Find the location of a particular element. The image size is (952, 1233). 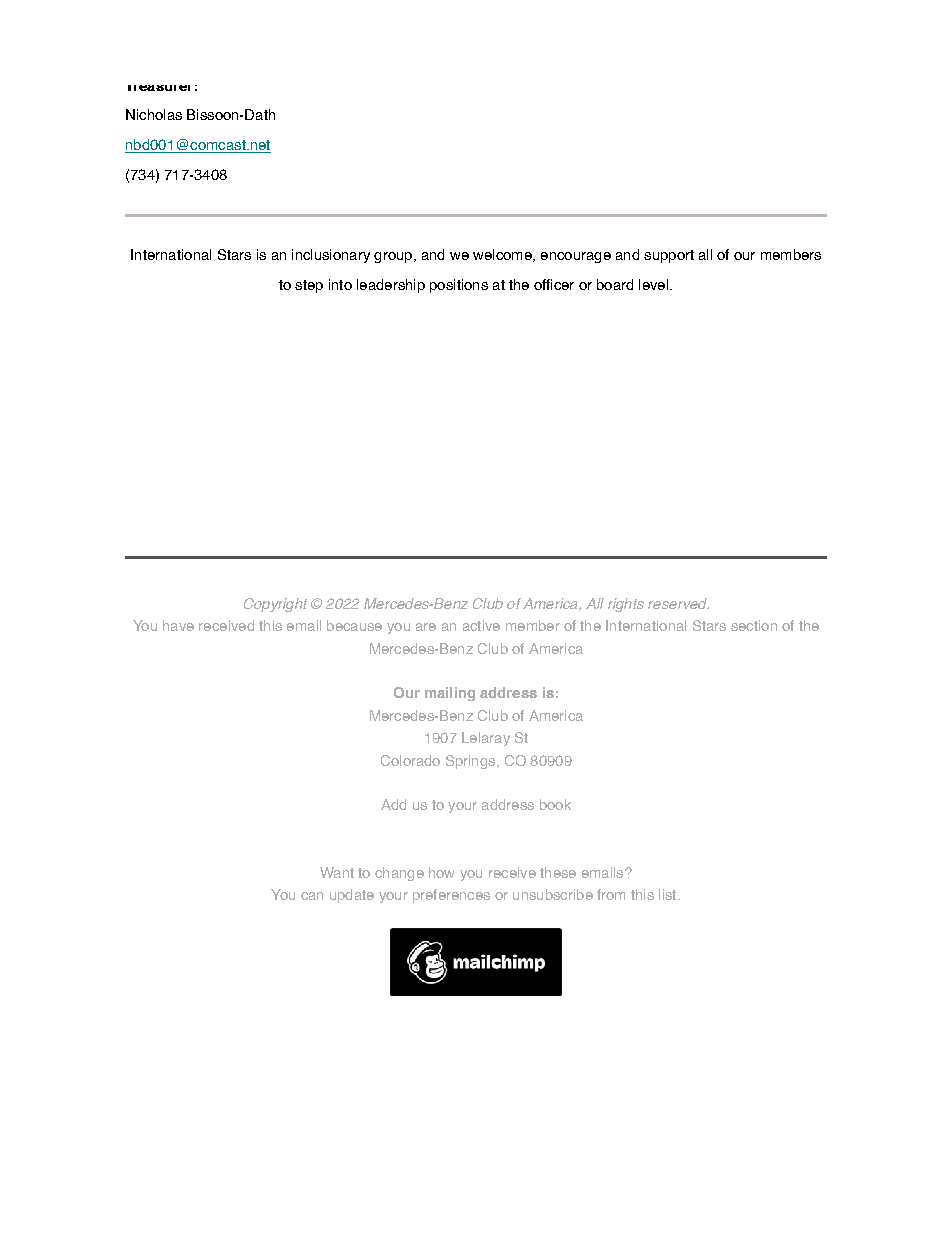

can is located at coordinates (312, 896).
